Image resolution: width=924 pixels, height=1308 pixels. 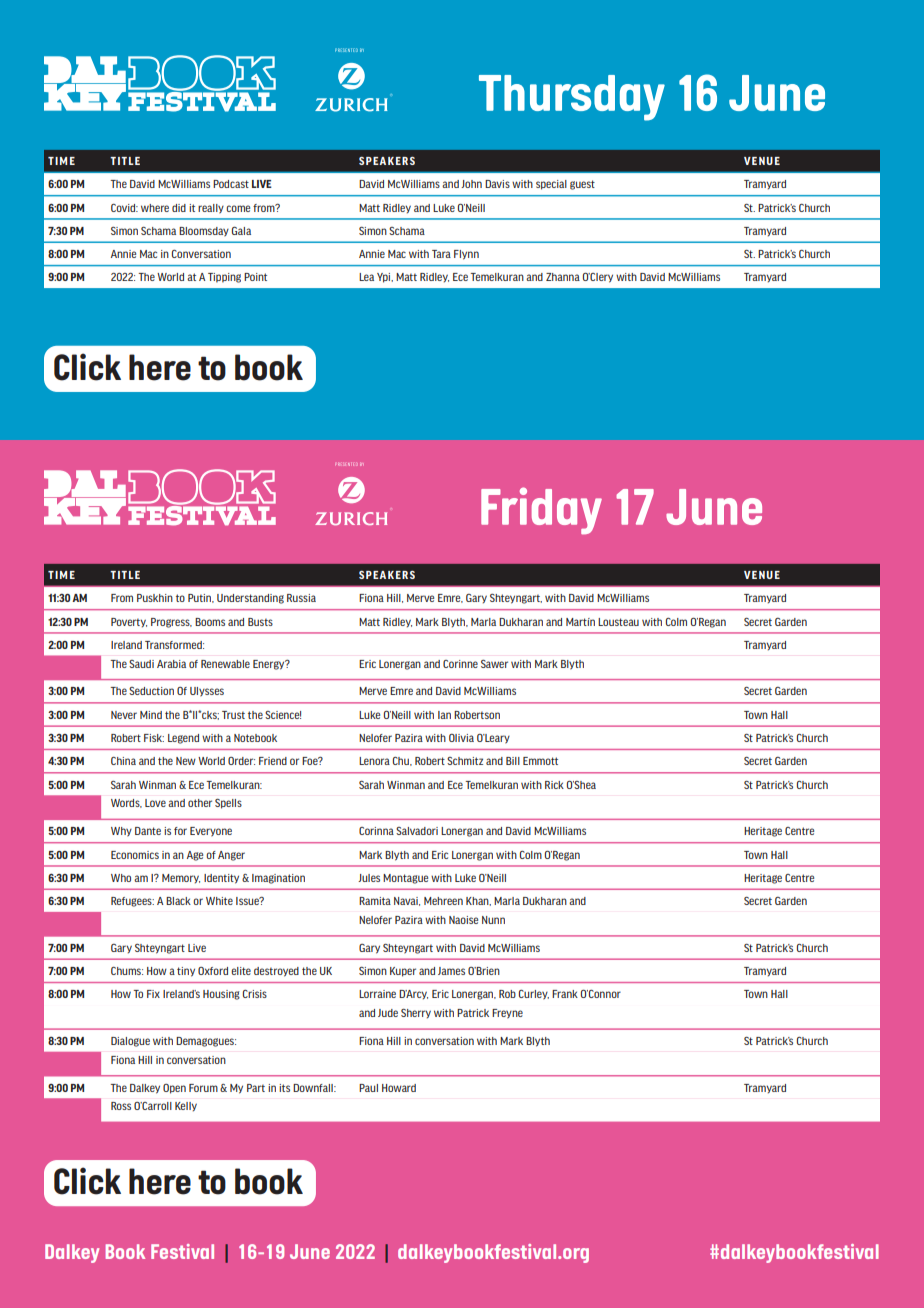 I want to click on Friday, so click(x=541, y=510).
